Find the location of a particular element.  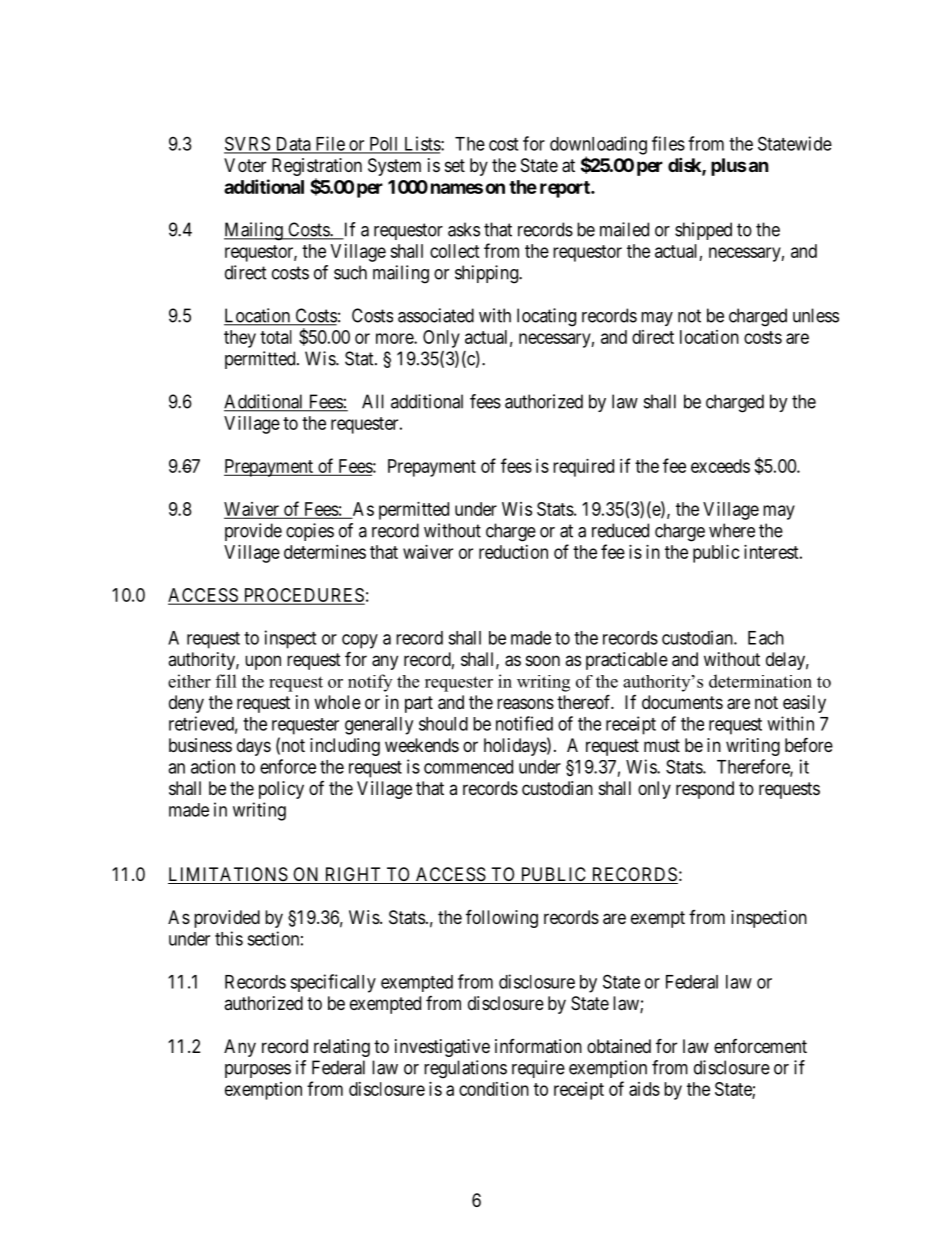

Voter is located at coordinates (245, 165).
